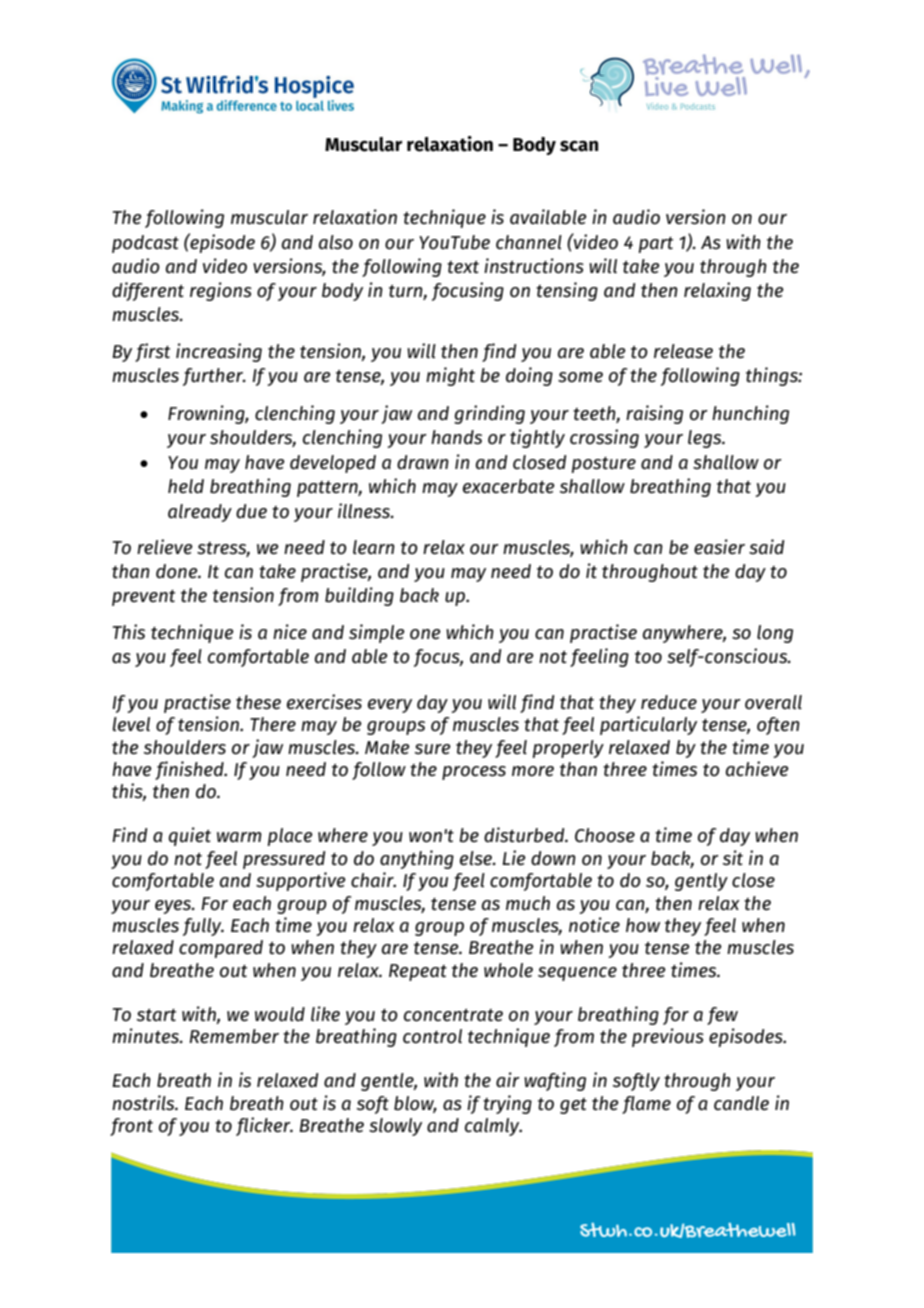 The image size is (924, 1308). Describe the element at coordinates (145, 244) in the image. I see `podcast` at that location.
